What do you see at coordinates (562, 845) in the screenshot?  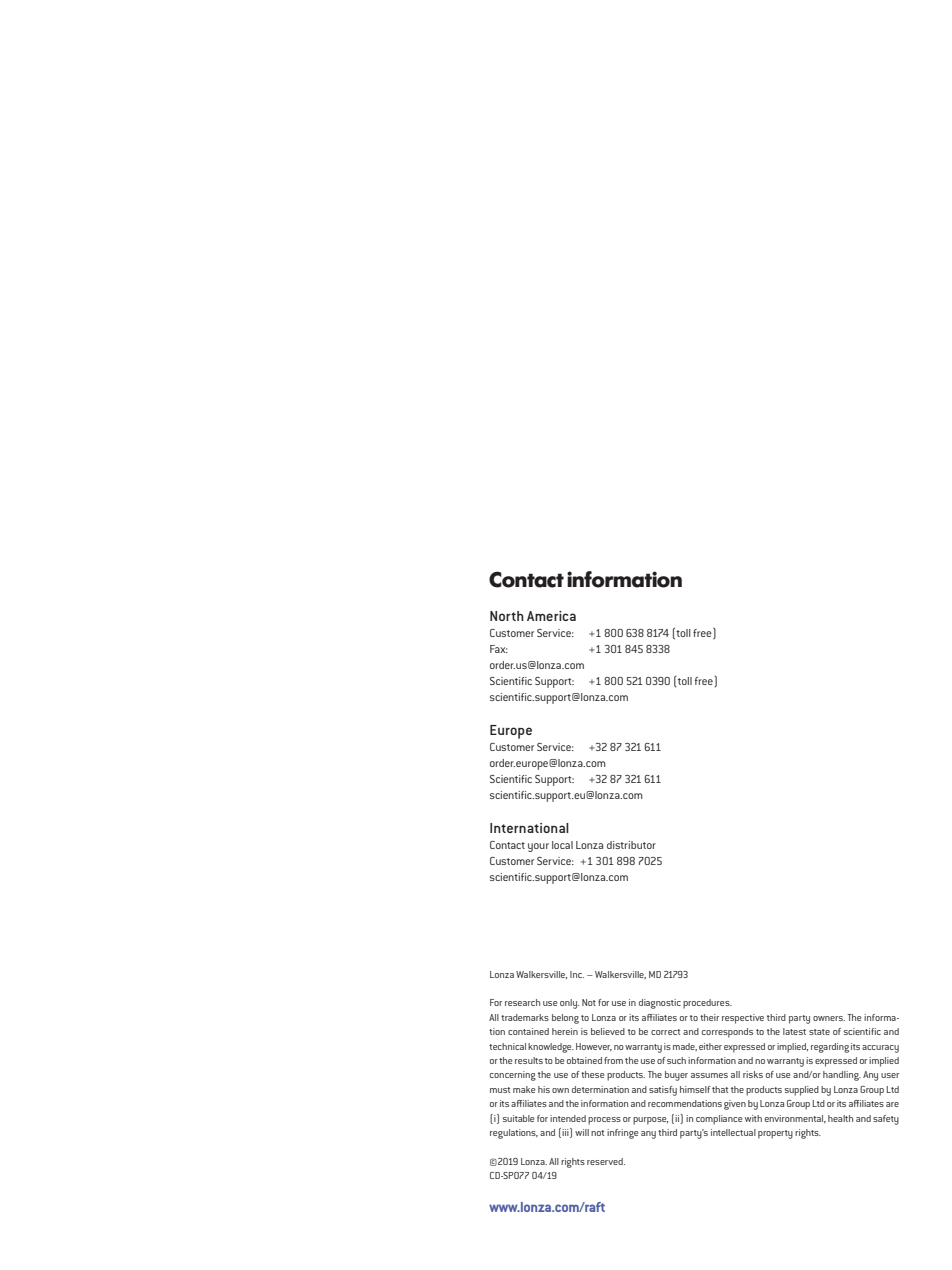 I see `local` at bounding box center [562, 845].
